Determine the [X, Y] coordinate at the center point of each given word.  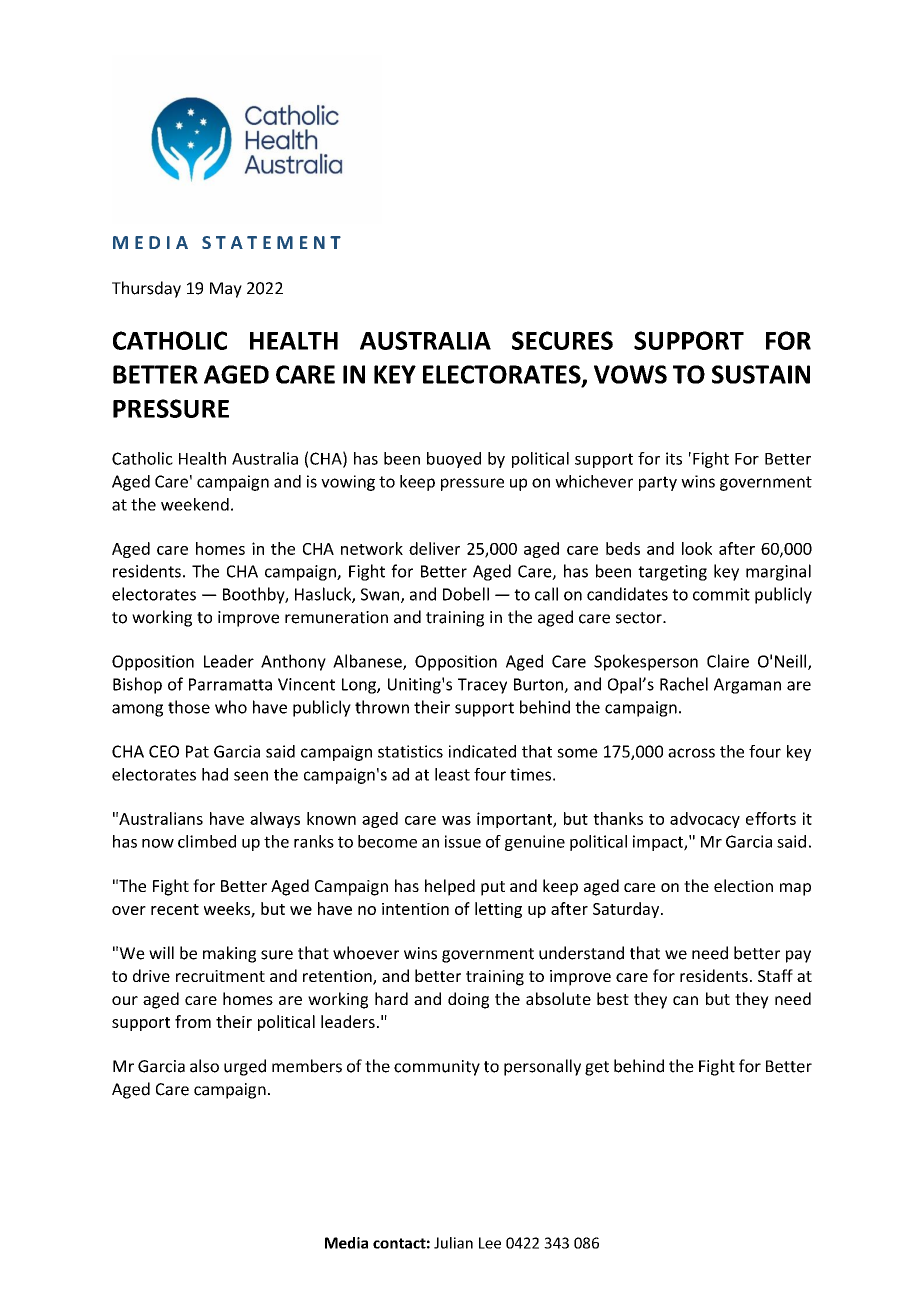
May [226, 290]
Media [346, 1243]
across [691, 753]
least [452, 774]
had [215, 774]
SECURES [562, 340]
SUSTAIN [761, 374]
